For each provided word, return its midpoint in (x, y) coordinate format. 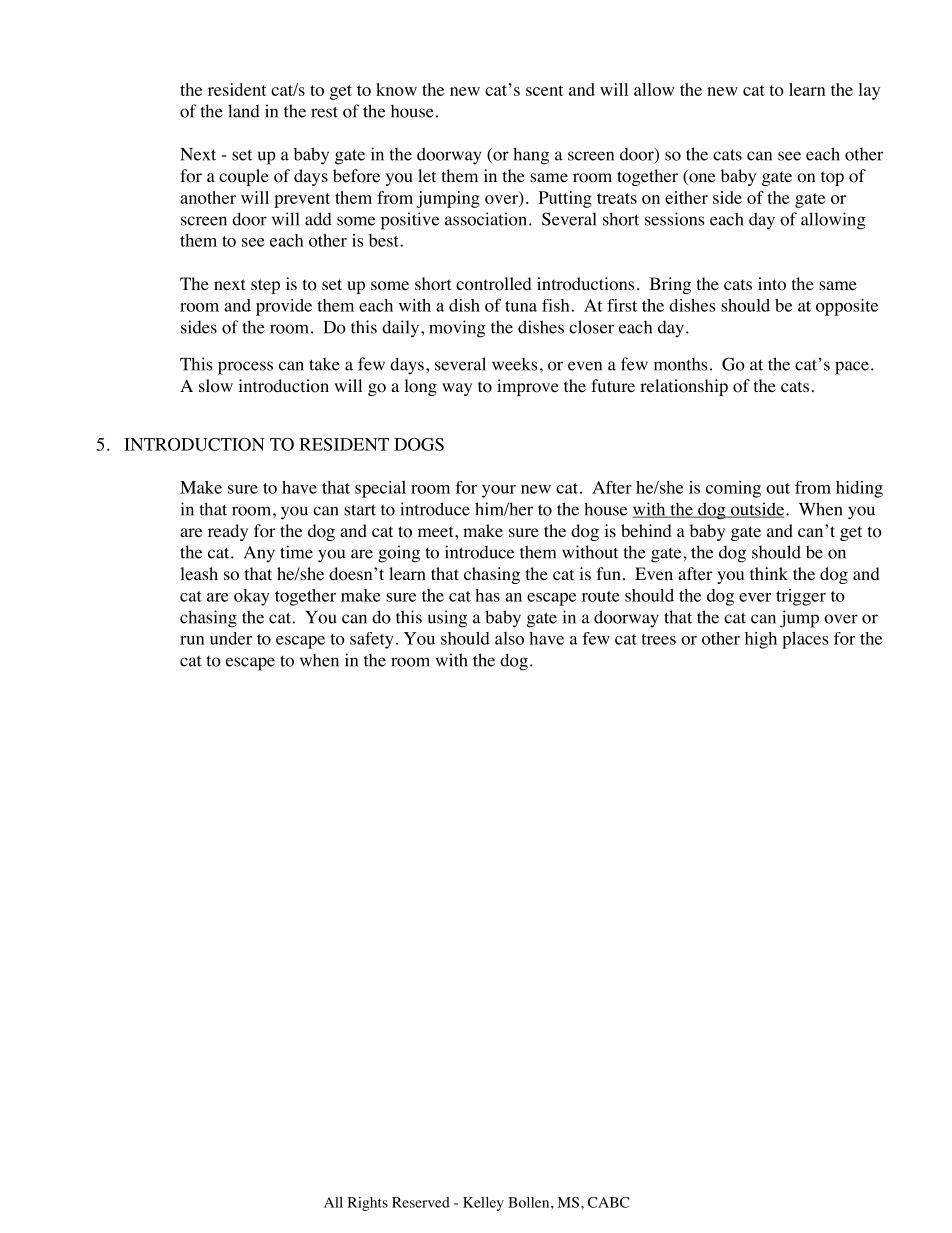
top (832, 178)
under (231, 638)
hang (531, 156)
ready (228, 532)
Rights (367, 1204)
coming (733, 489)
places (805, 640)
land (244, 111)
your (499, 491)
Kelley (483, 1204)
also (509, 638)
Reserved (421, 1202)
